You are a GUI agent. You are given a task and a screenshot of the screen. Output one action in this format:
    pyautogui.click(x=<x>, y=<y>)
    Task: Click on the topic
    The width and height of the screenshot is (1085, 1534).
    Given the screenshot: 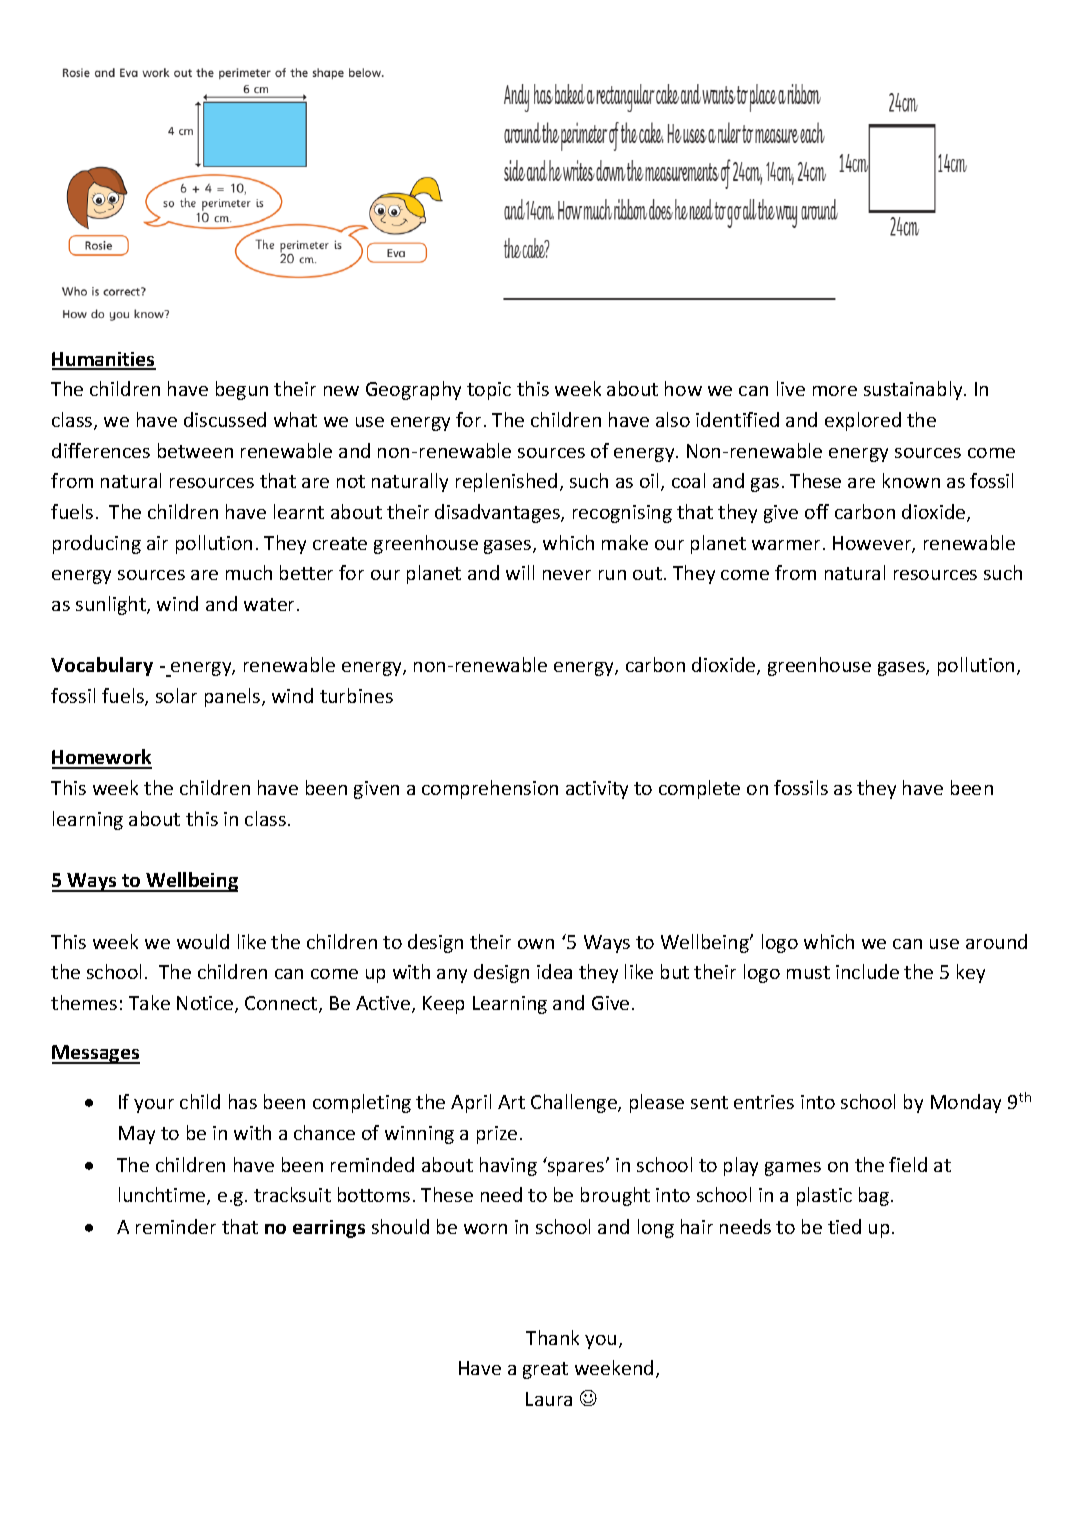 What is the action you would take?
    pyautogui.click(x=489, y=391)
